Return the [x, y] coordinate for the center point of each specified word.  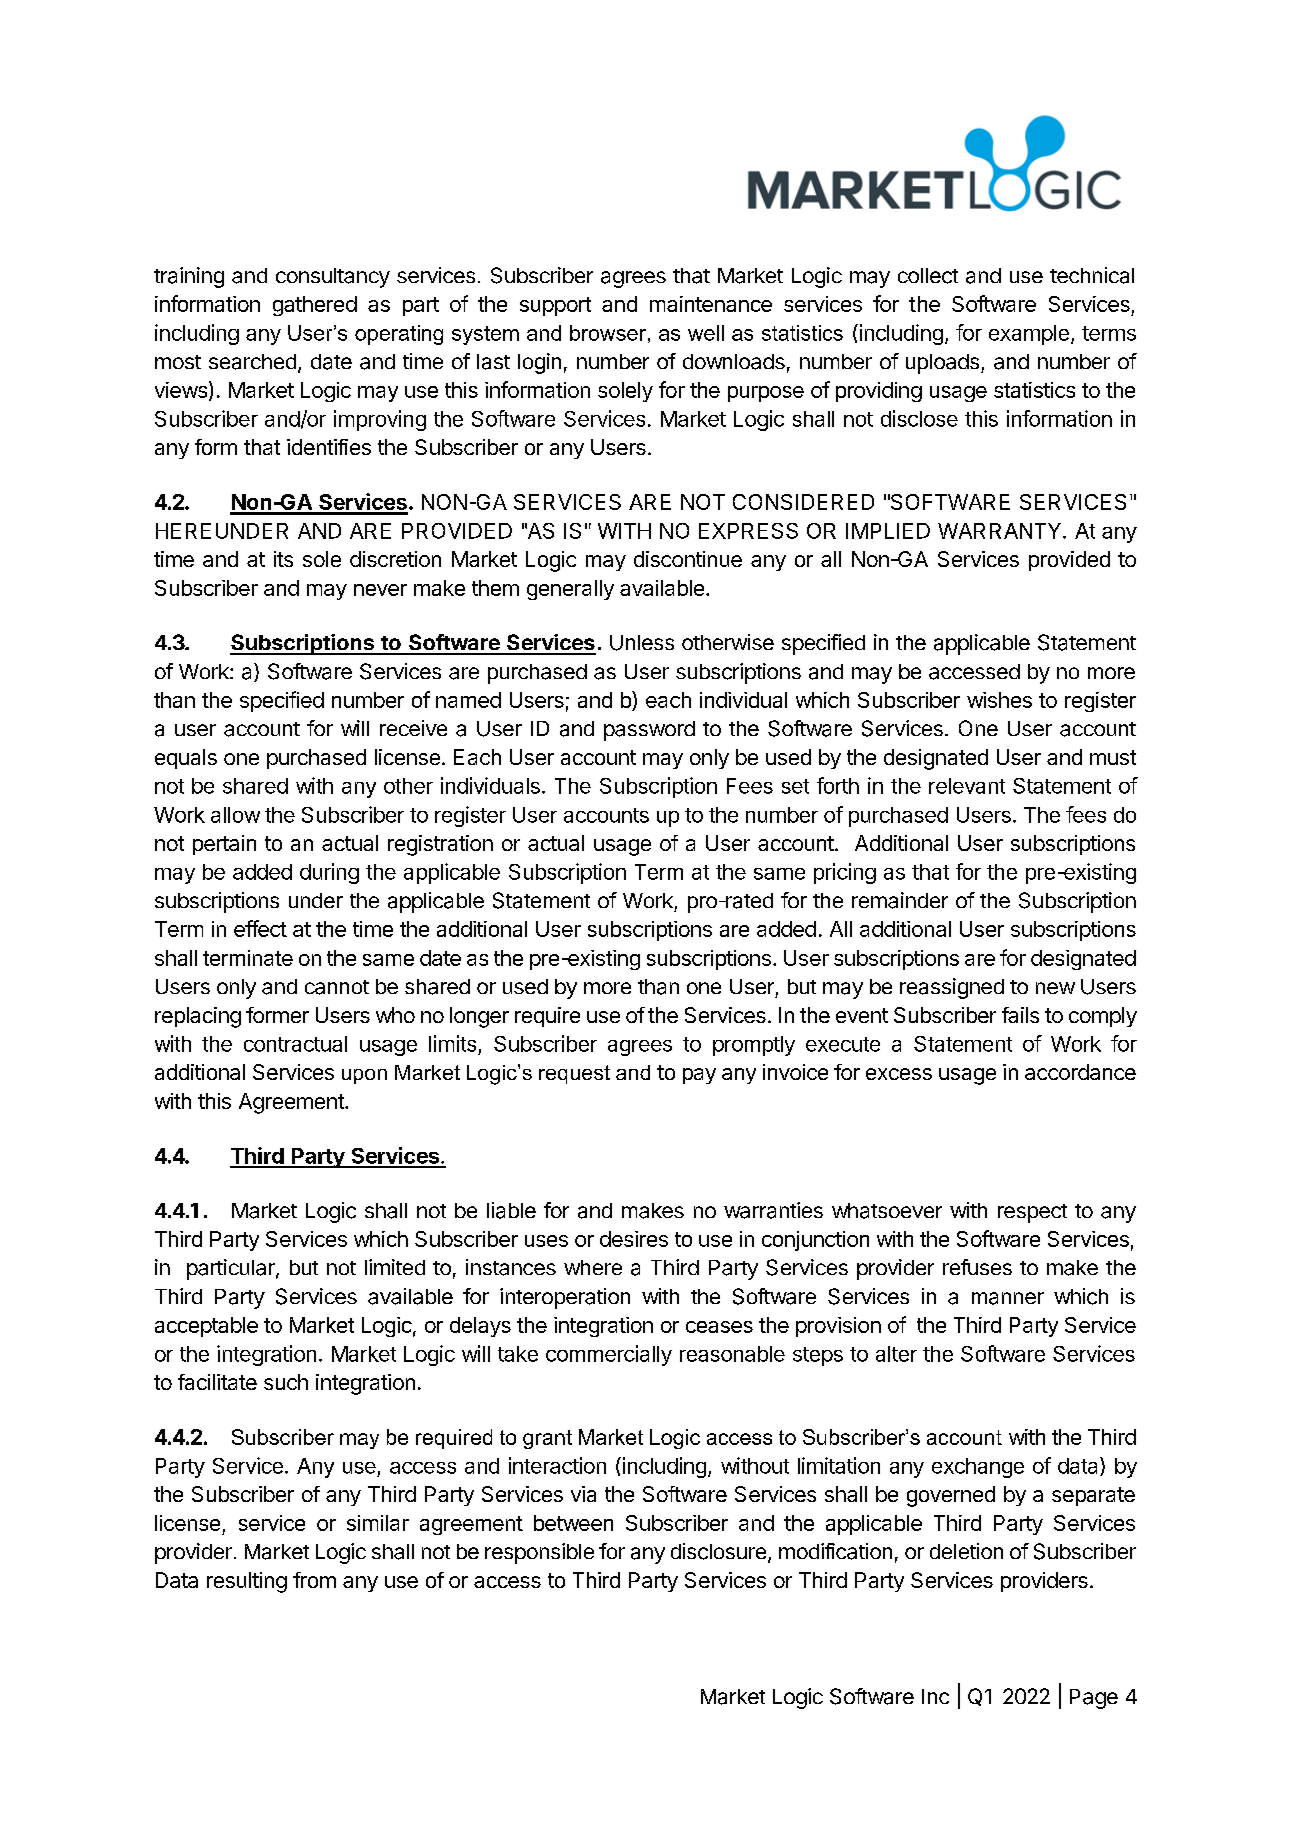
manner [1008, 1298]
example [1029, 335]
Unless [642, 643]
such [286, 1382]
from [314, 1580]
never [380, 590]
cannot [337, 987]
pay [699, 1076]
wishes [999, 700]
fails [1020, 1015]
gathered [315, 306]
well [706, 333]
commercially [609, 1355]
